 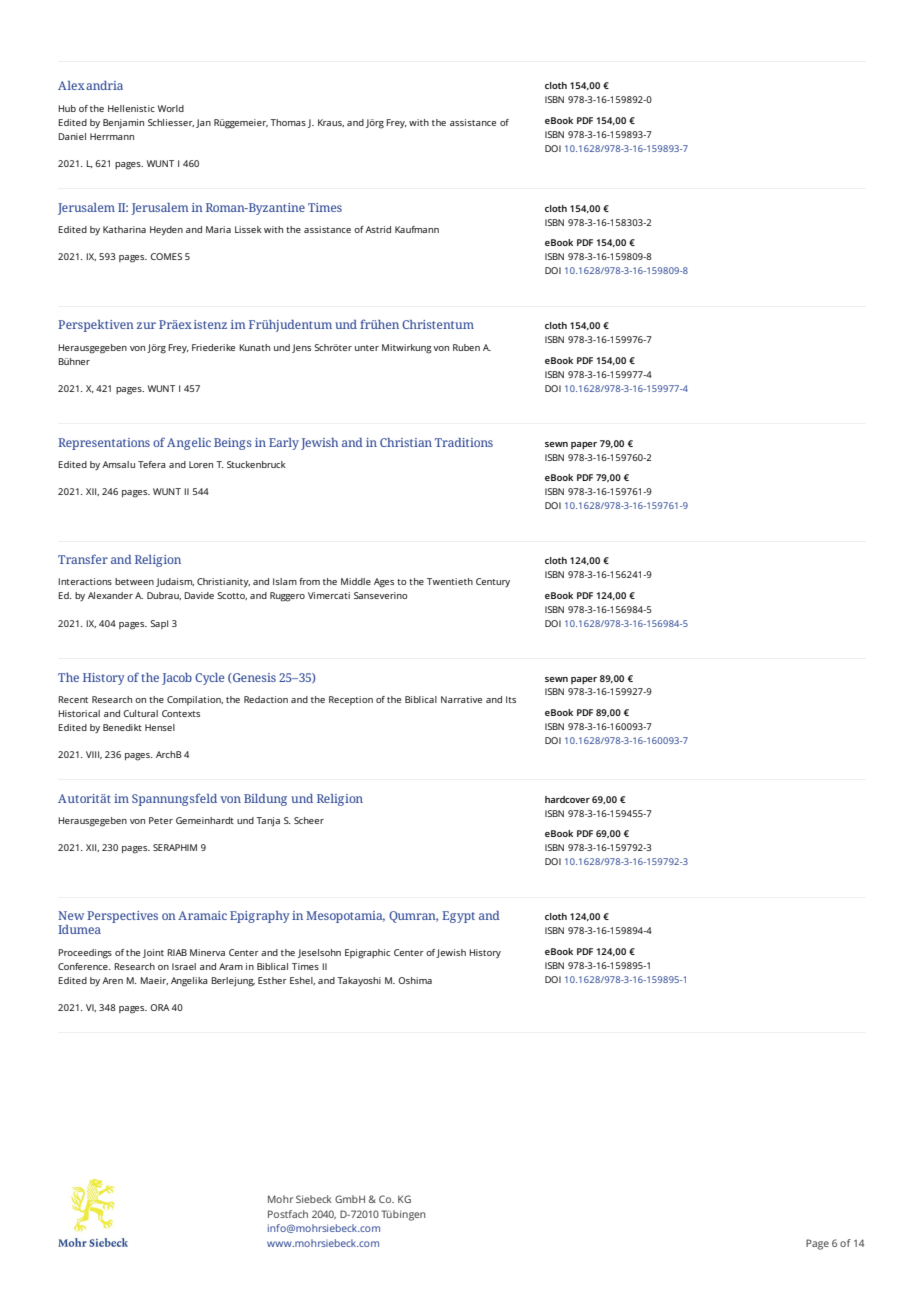 What do you see at coordinates (493, 582) in the screenshot?
I see `Century` at bounding box center [493, 582].
